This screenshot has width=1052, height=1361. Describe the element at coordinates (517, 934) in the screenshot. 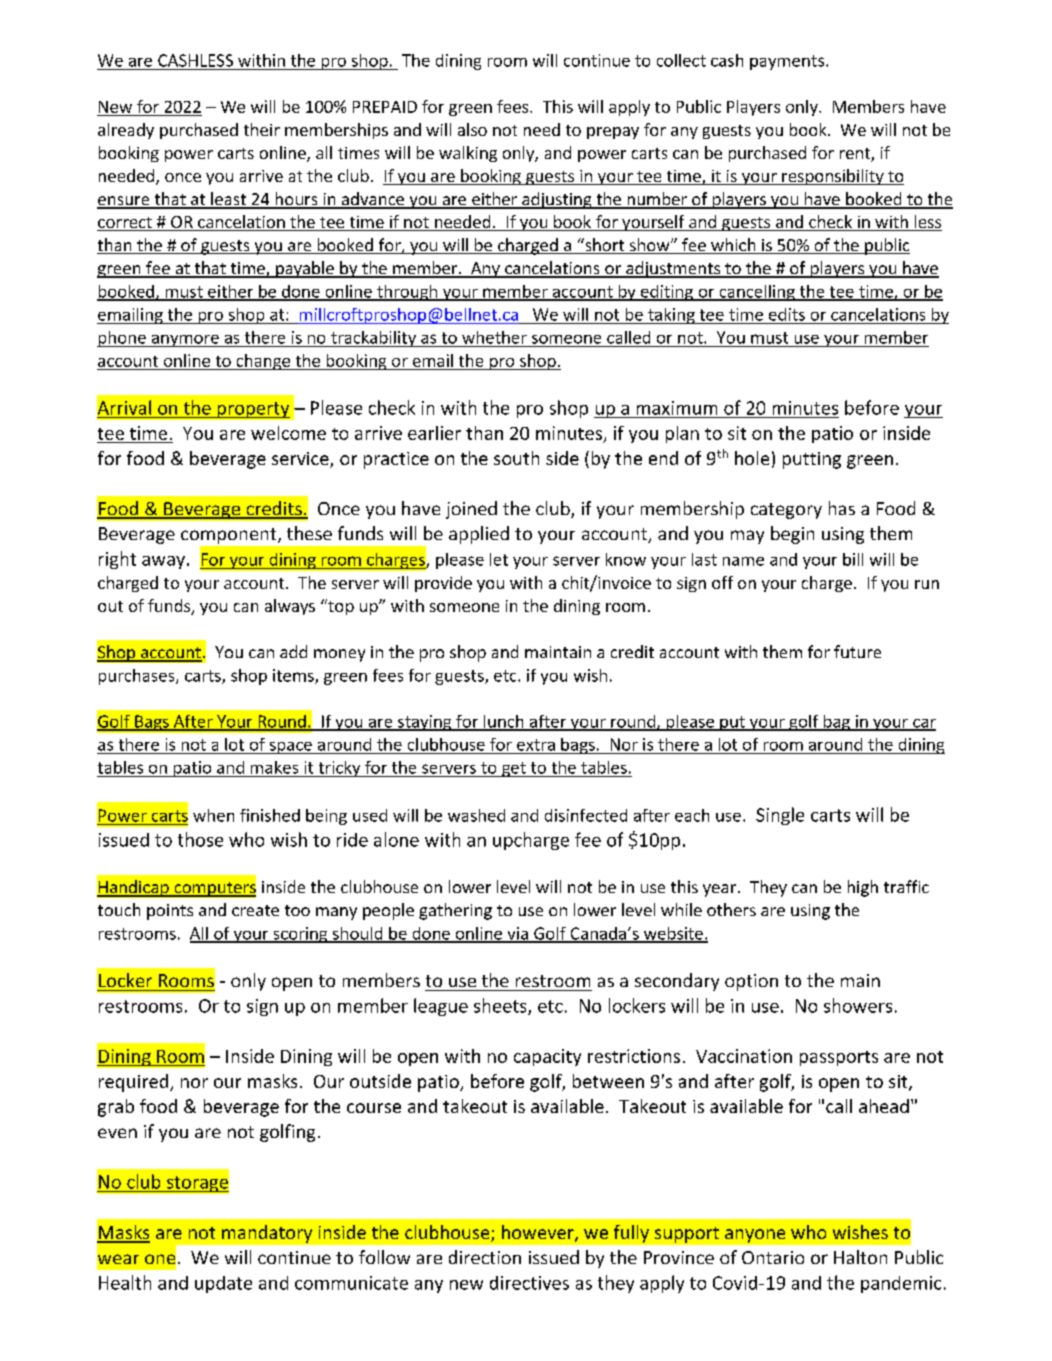

I see `via` at that location.
